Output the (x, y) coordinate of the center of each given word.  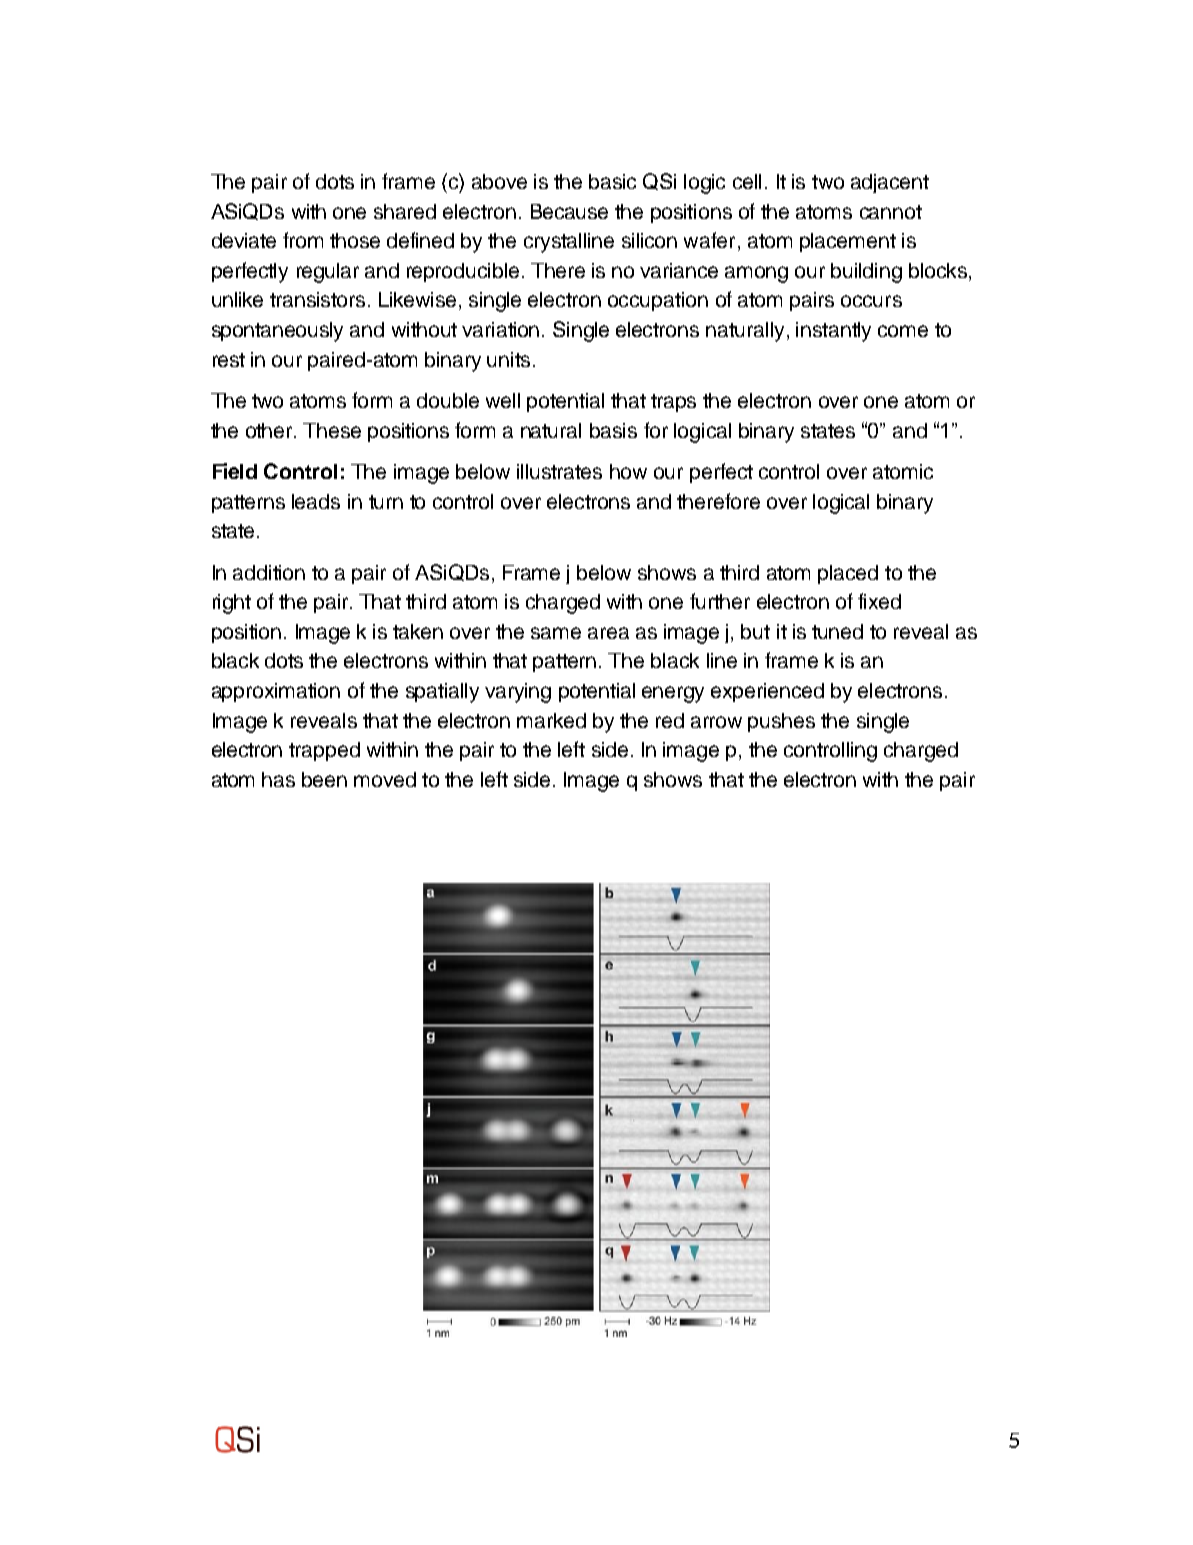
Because (569, 211)
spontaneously (277, 332)
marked (551, 720)
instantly (833, 332)
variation (500, 329)
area (608, 633)
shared (405, 211)
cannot (891, 212)
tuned (837, 631)
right (232, 604)
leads (316, 501)
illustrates (559, 471)
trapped (324, 751)
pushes (781, 722)
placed (848, 574)
